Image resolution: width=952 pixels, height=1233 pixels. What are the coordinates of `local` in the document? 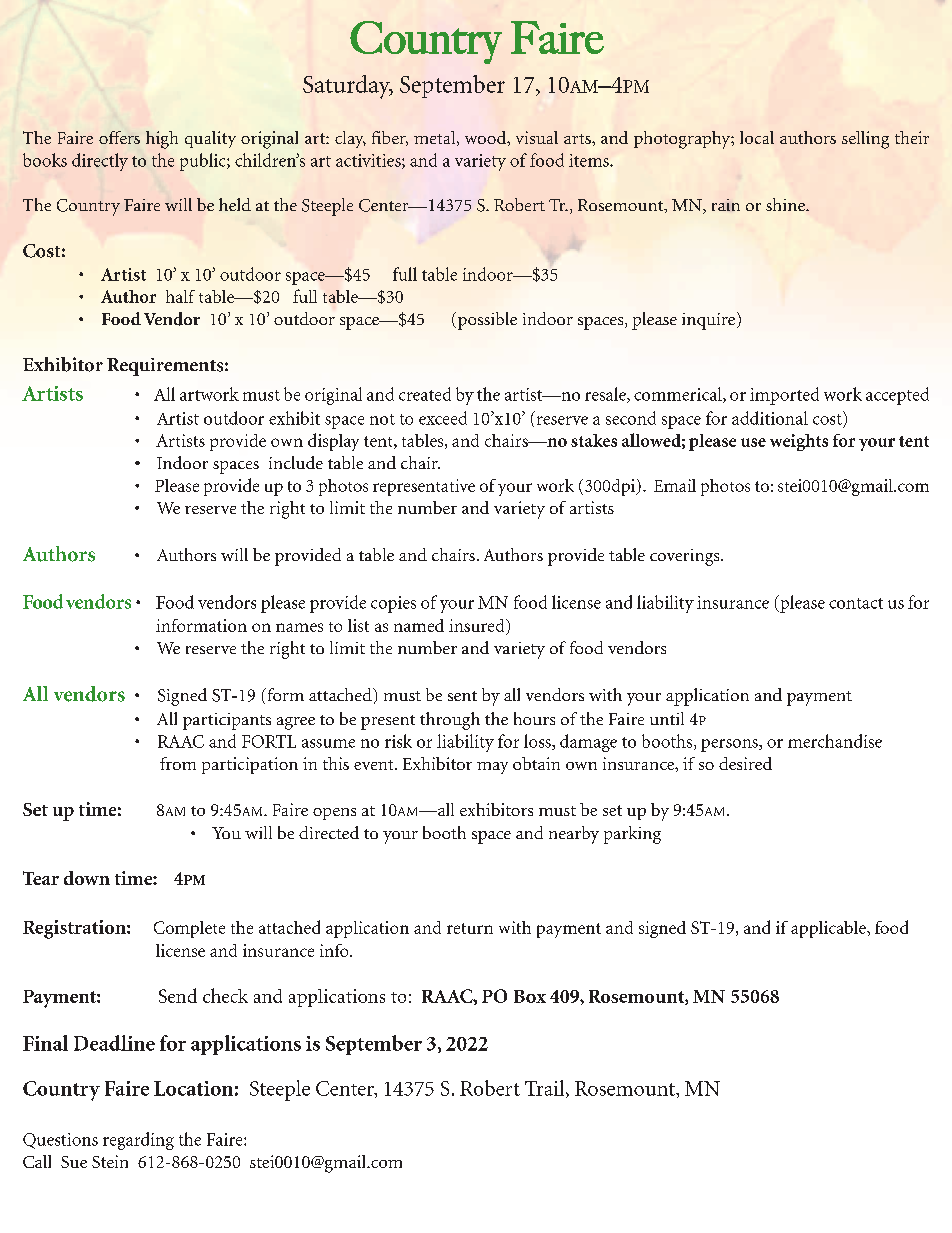 It's located at (757, 137).
